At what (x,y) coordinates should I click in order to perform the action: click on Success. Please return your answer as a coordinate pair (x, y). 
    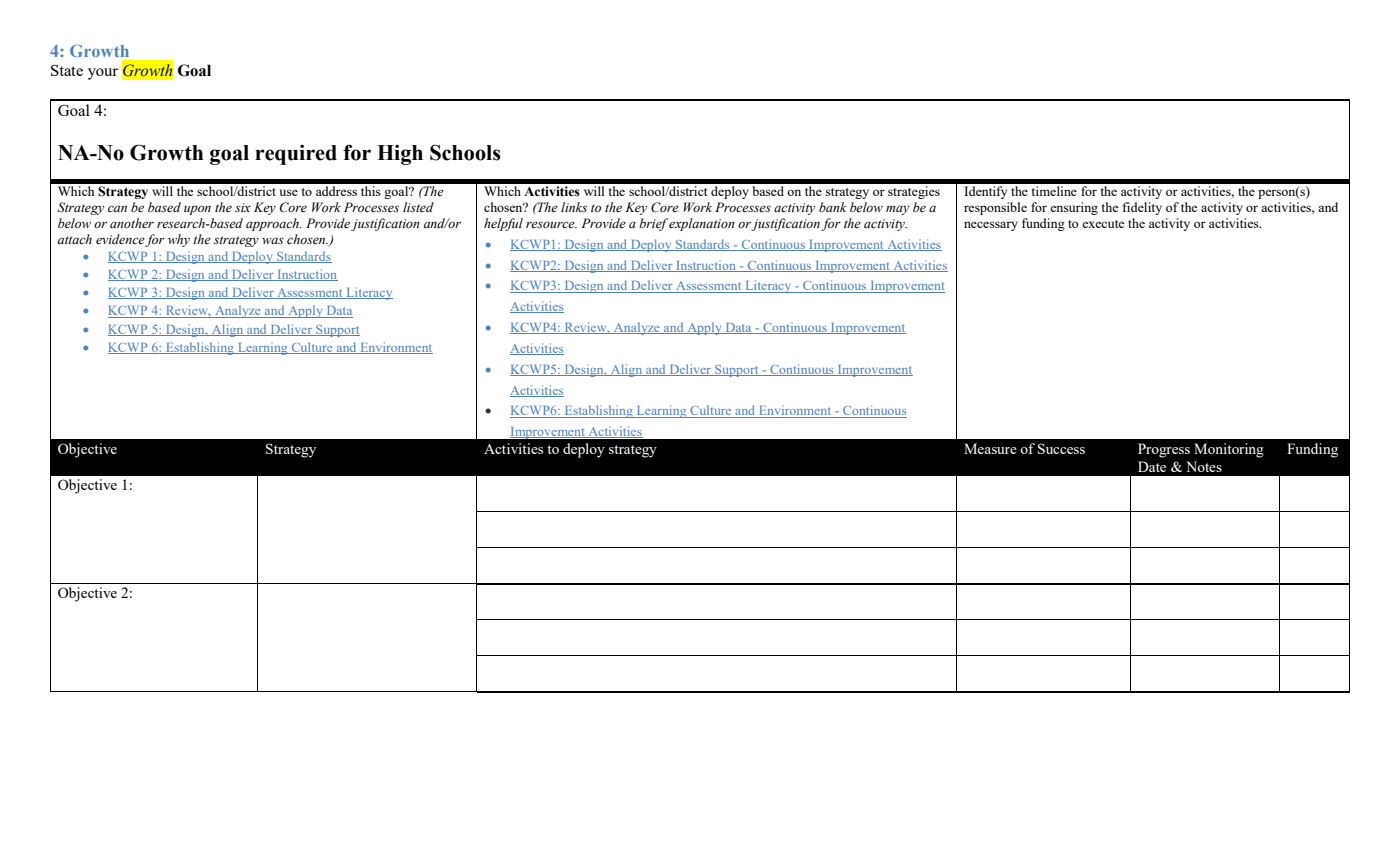
    Looking at the image, I should click on (1061, 448).
